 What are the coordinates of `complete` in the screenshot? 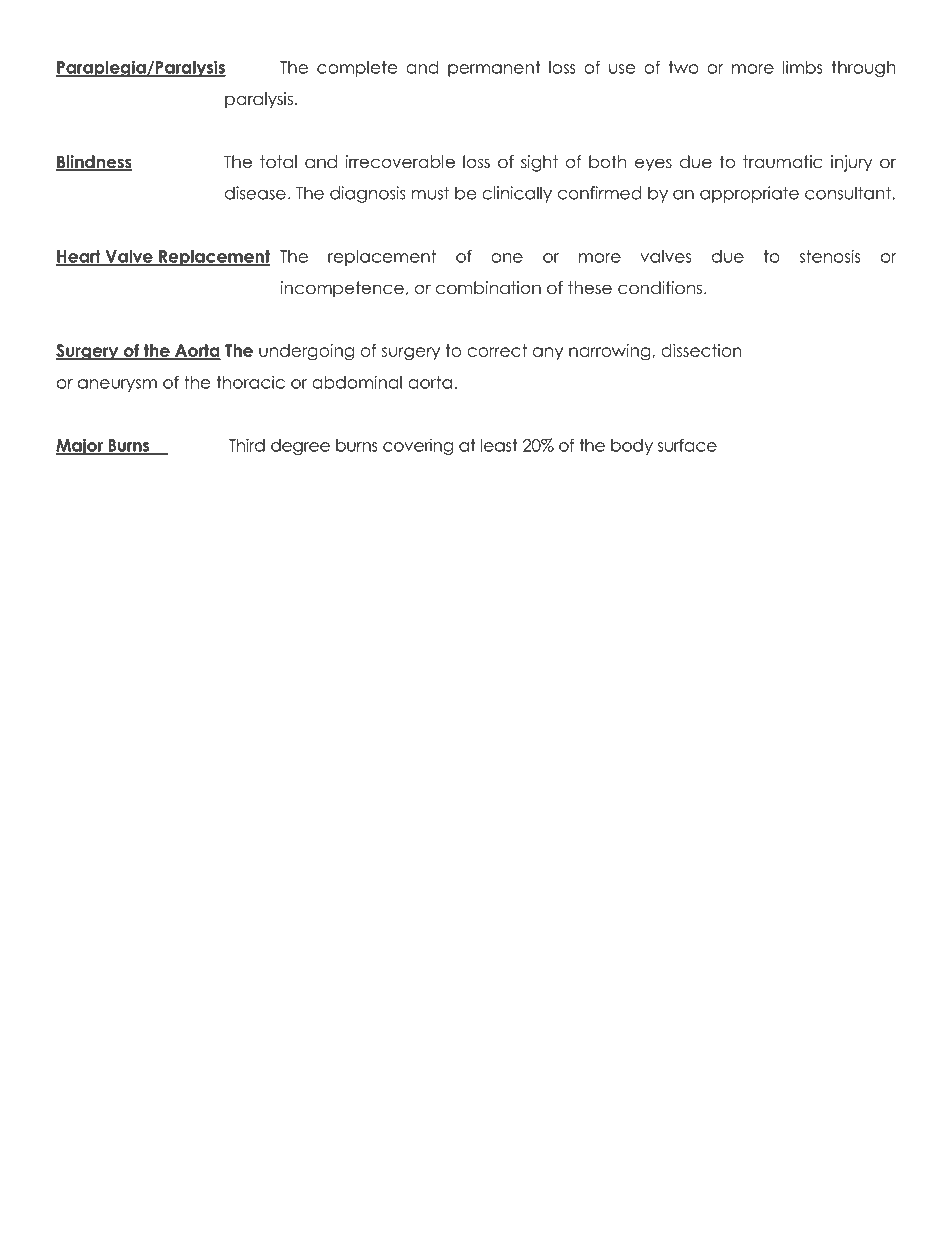 It's located at (357, 69).
